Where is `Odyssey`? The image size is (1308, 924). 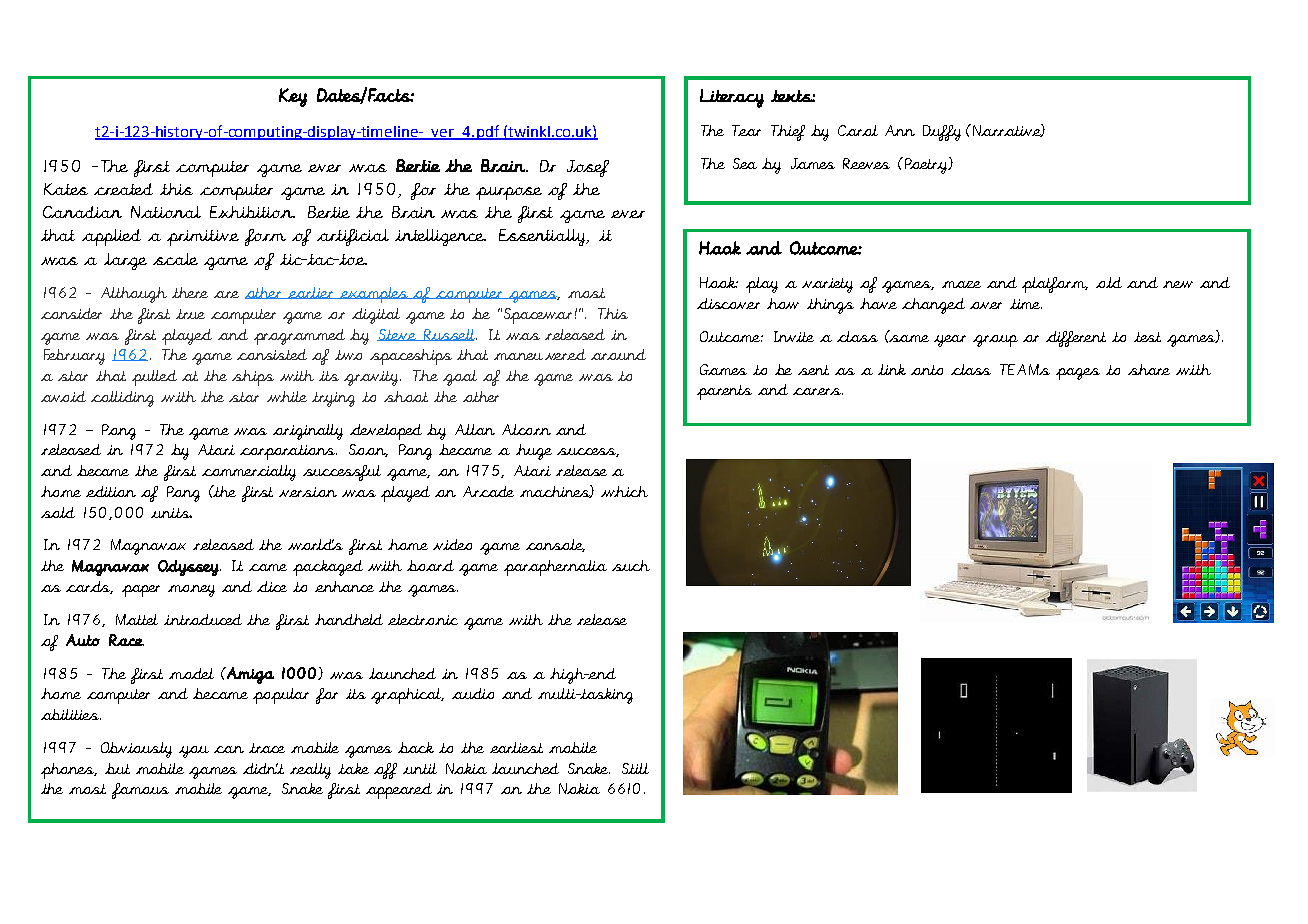 Odyssey is located at coordinates (189, 568).
